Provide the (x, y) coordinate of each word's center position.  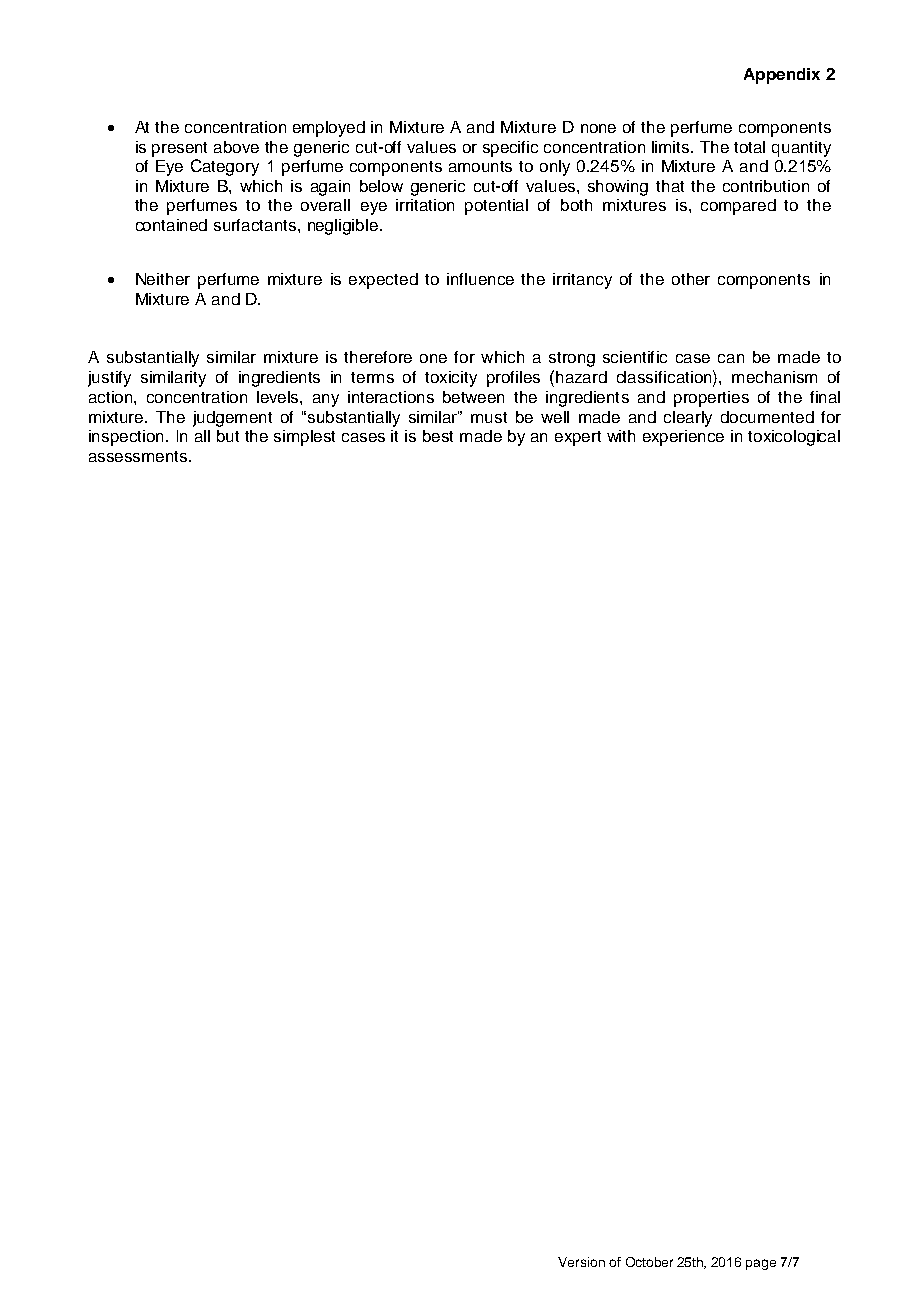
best (438, 436)
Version (581, 1262)
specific (510, 149)
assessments (138, 456)
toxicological (794, 438)
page (761, 1264)
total (749, 147)
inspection (126, 438)
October (649, 1262)
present (179, 149)
